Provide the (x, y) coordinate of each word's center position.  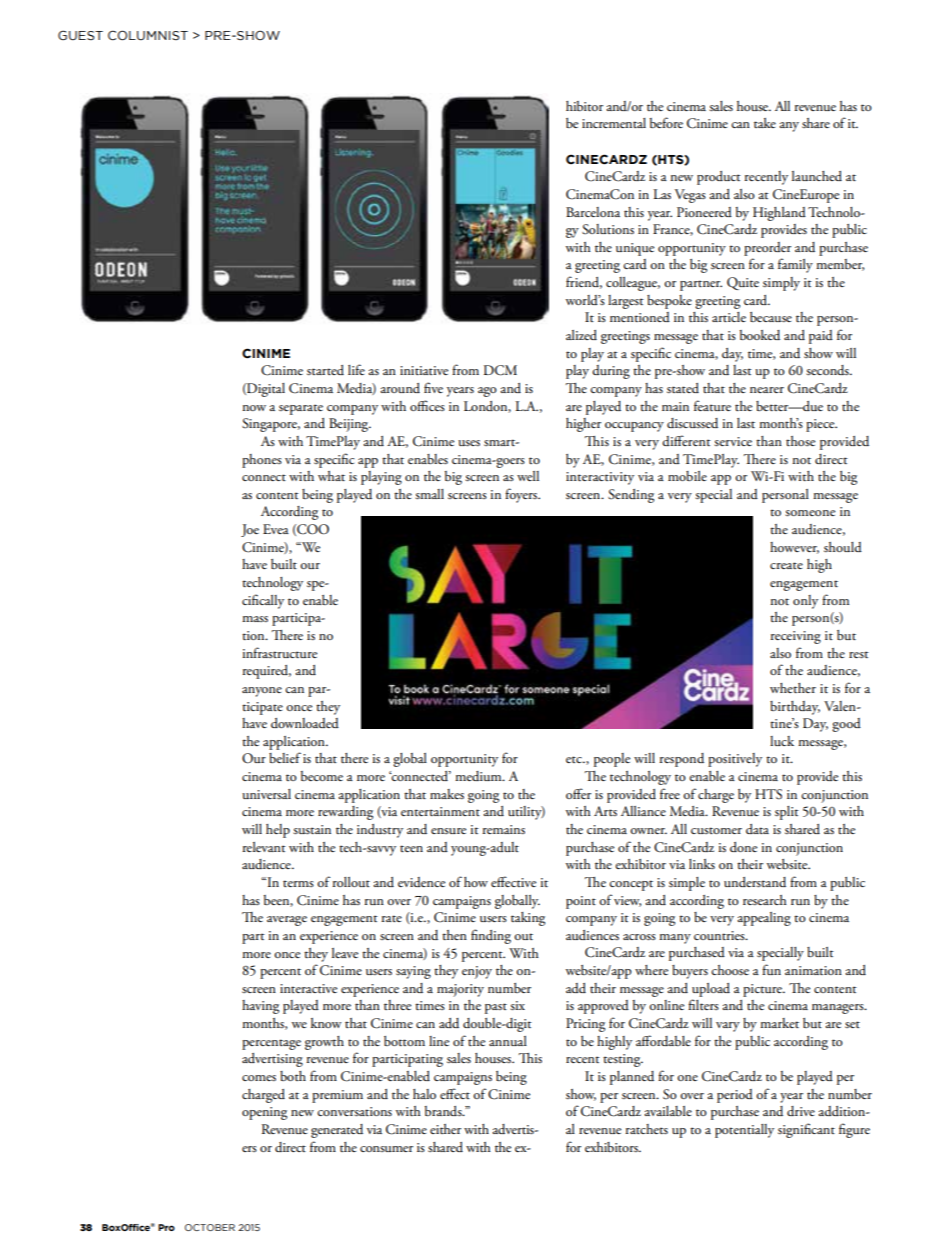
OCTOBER (210, 1227)
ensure (448, 831)
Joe (250, 530)
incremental (614, 123)
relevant (264, 847)
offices (427, 405)
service (733, 441)
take (765, 123)
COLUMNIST (148, 35)
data (757, 829)
